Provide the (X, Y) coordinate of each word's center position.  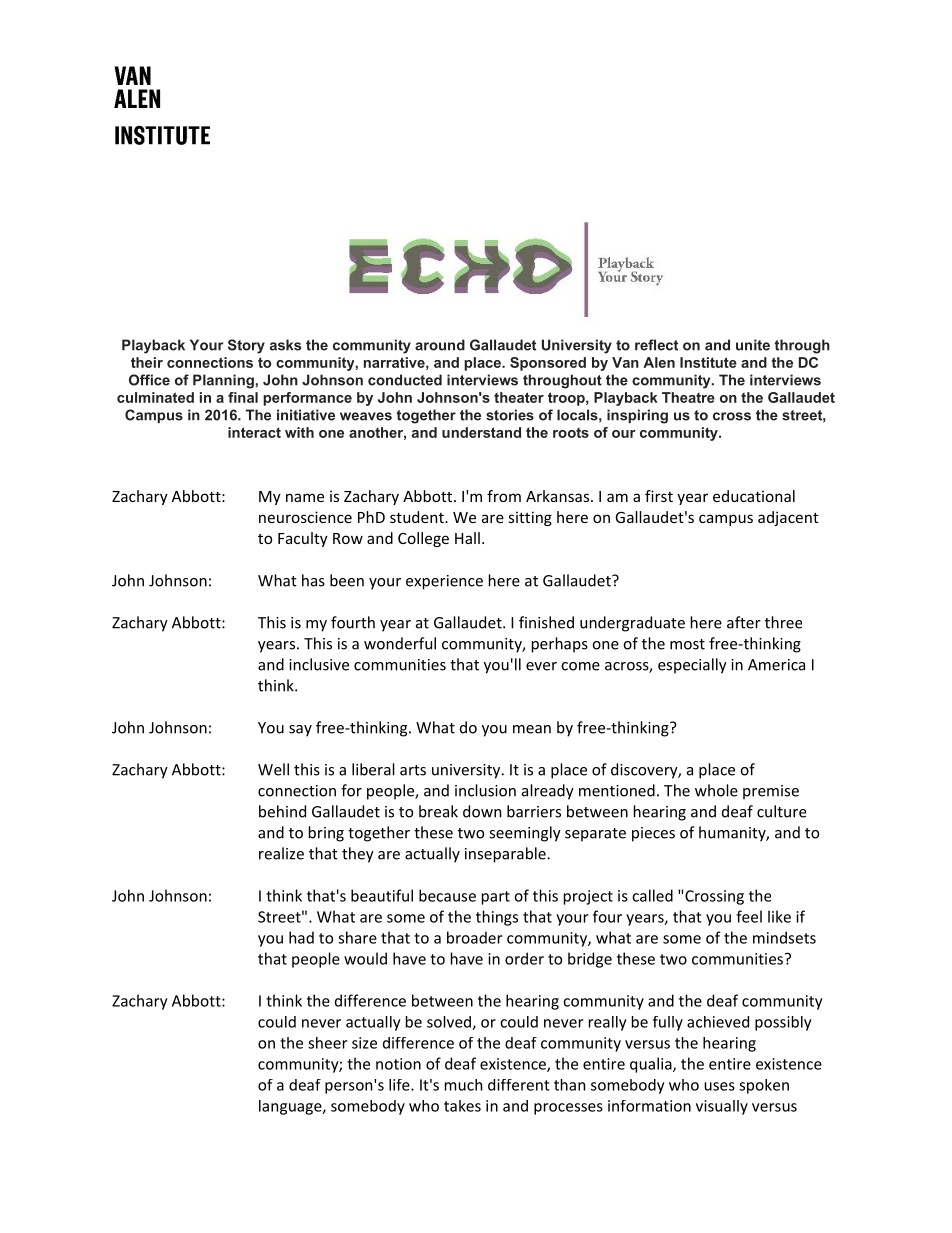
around (440, 345)
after (744, 622)
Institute (708, 362)
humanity (733, 834)
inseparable (505, 855)
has (313, 580)
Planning (224, 381)
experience (444, 582)
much (463, 1085)
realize (281, 853)
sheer (328, 1043)
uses (719, 1086)
